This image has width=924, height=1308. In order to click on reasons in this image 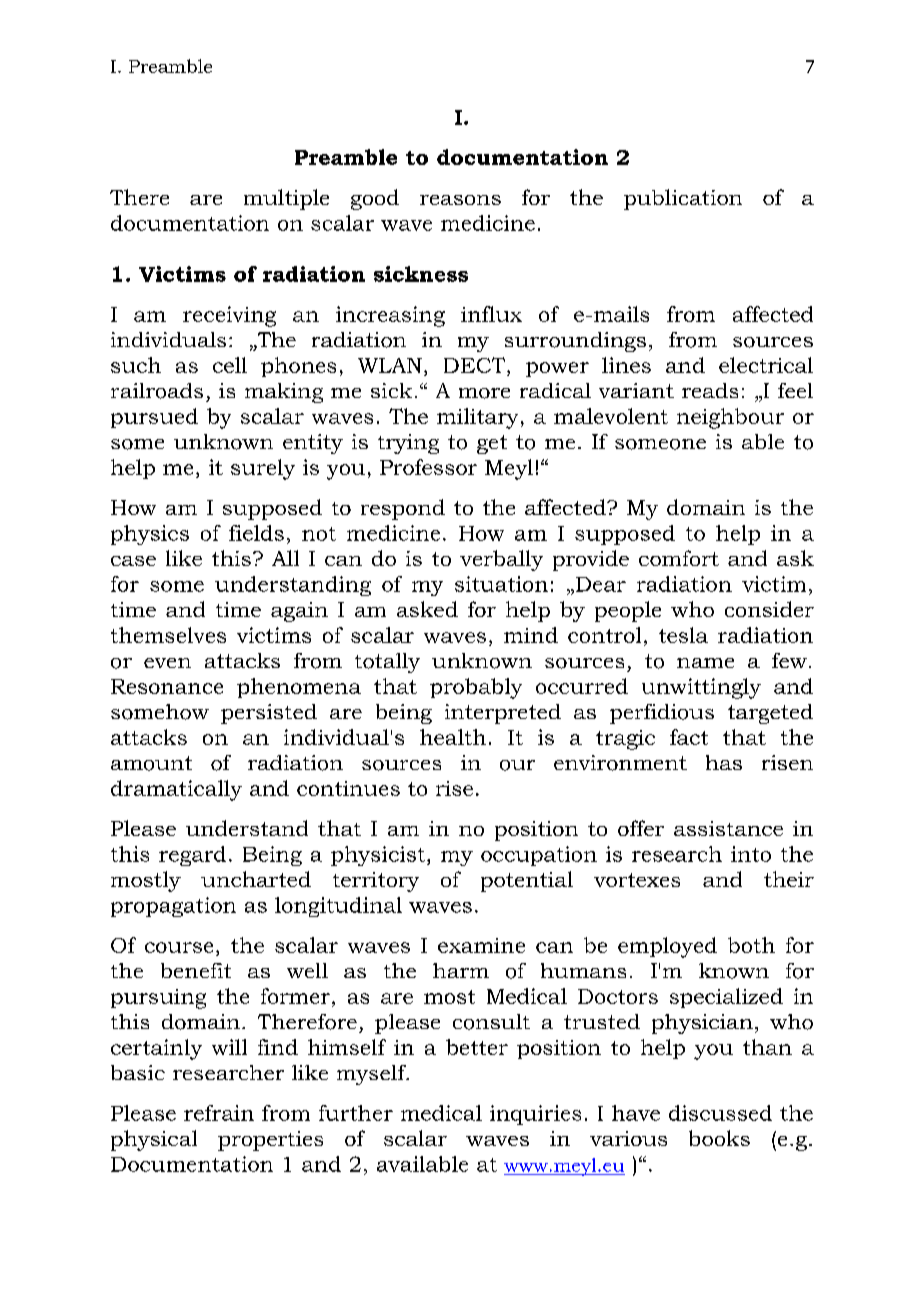, I will do `click(460, 200)`.
